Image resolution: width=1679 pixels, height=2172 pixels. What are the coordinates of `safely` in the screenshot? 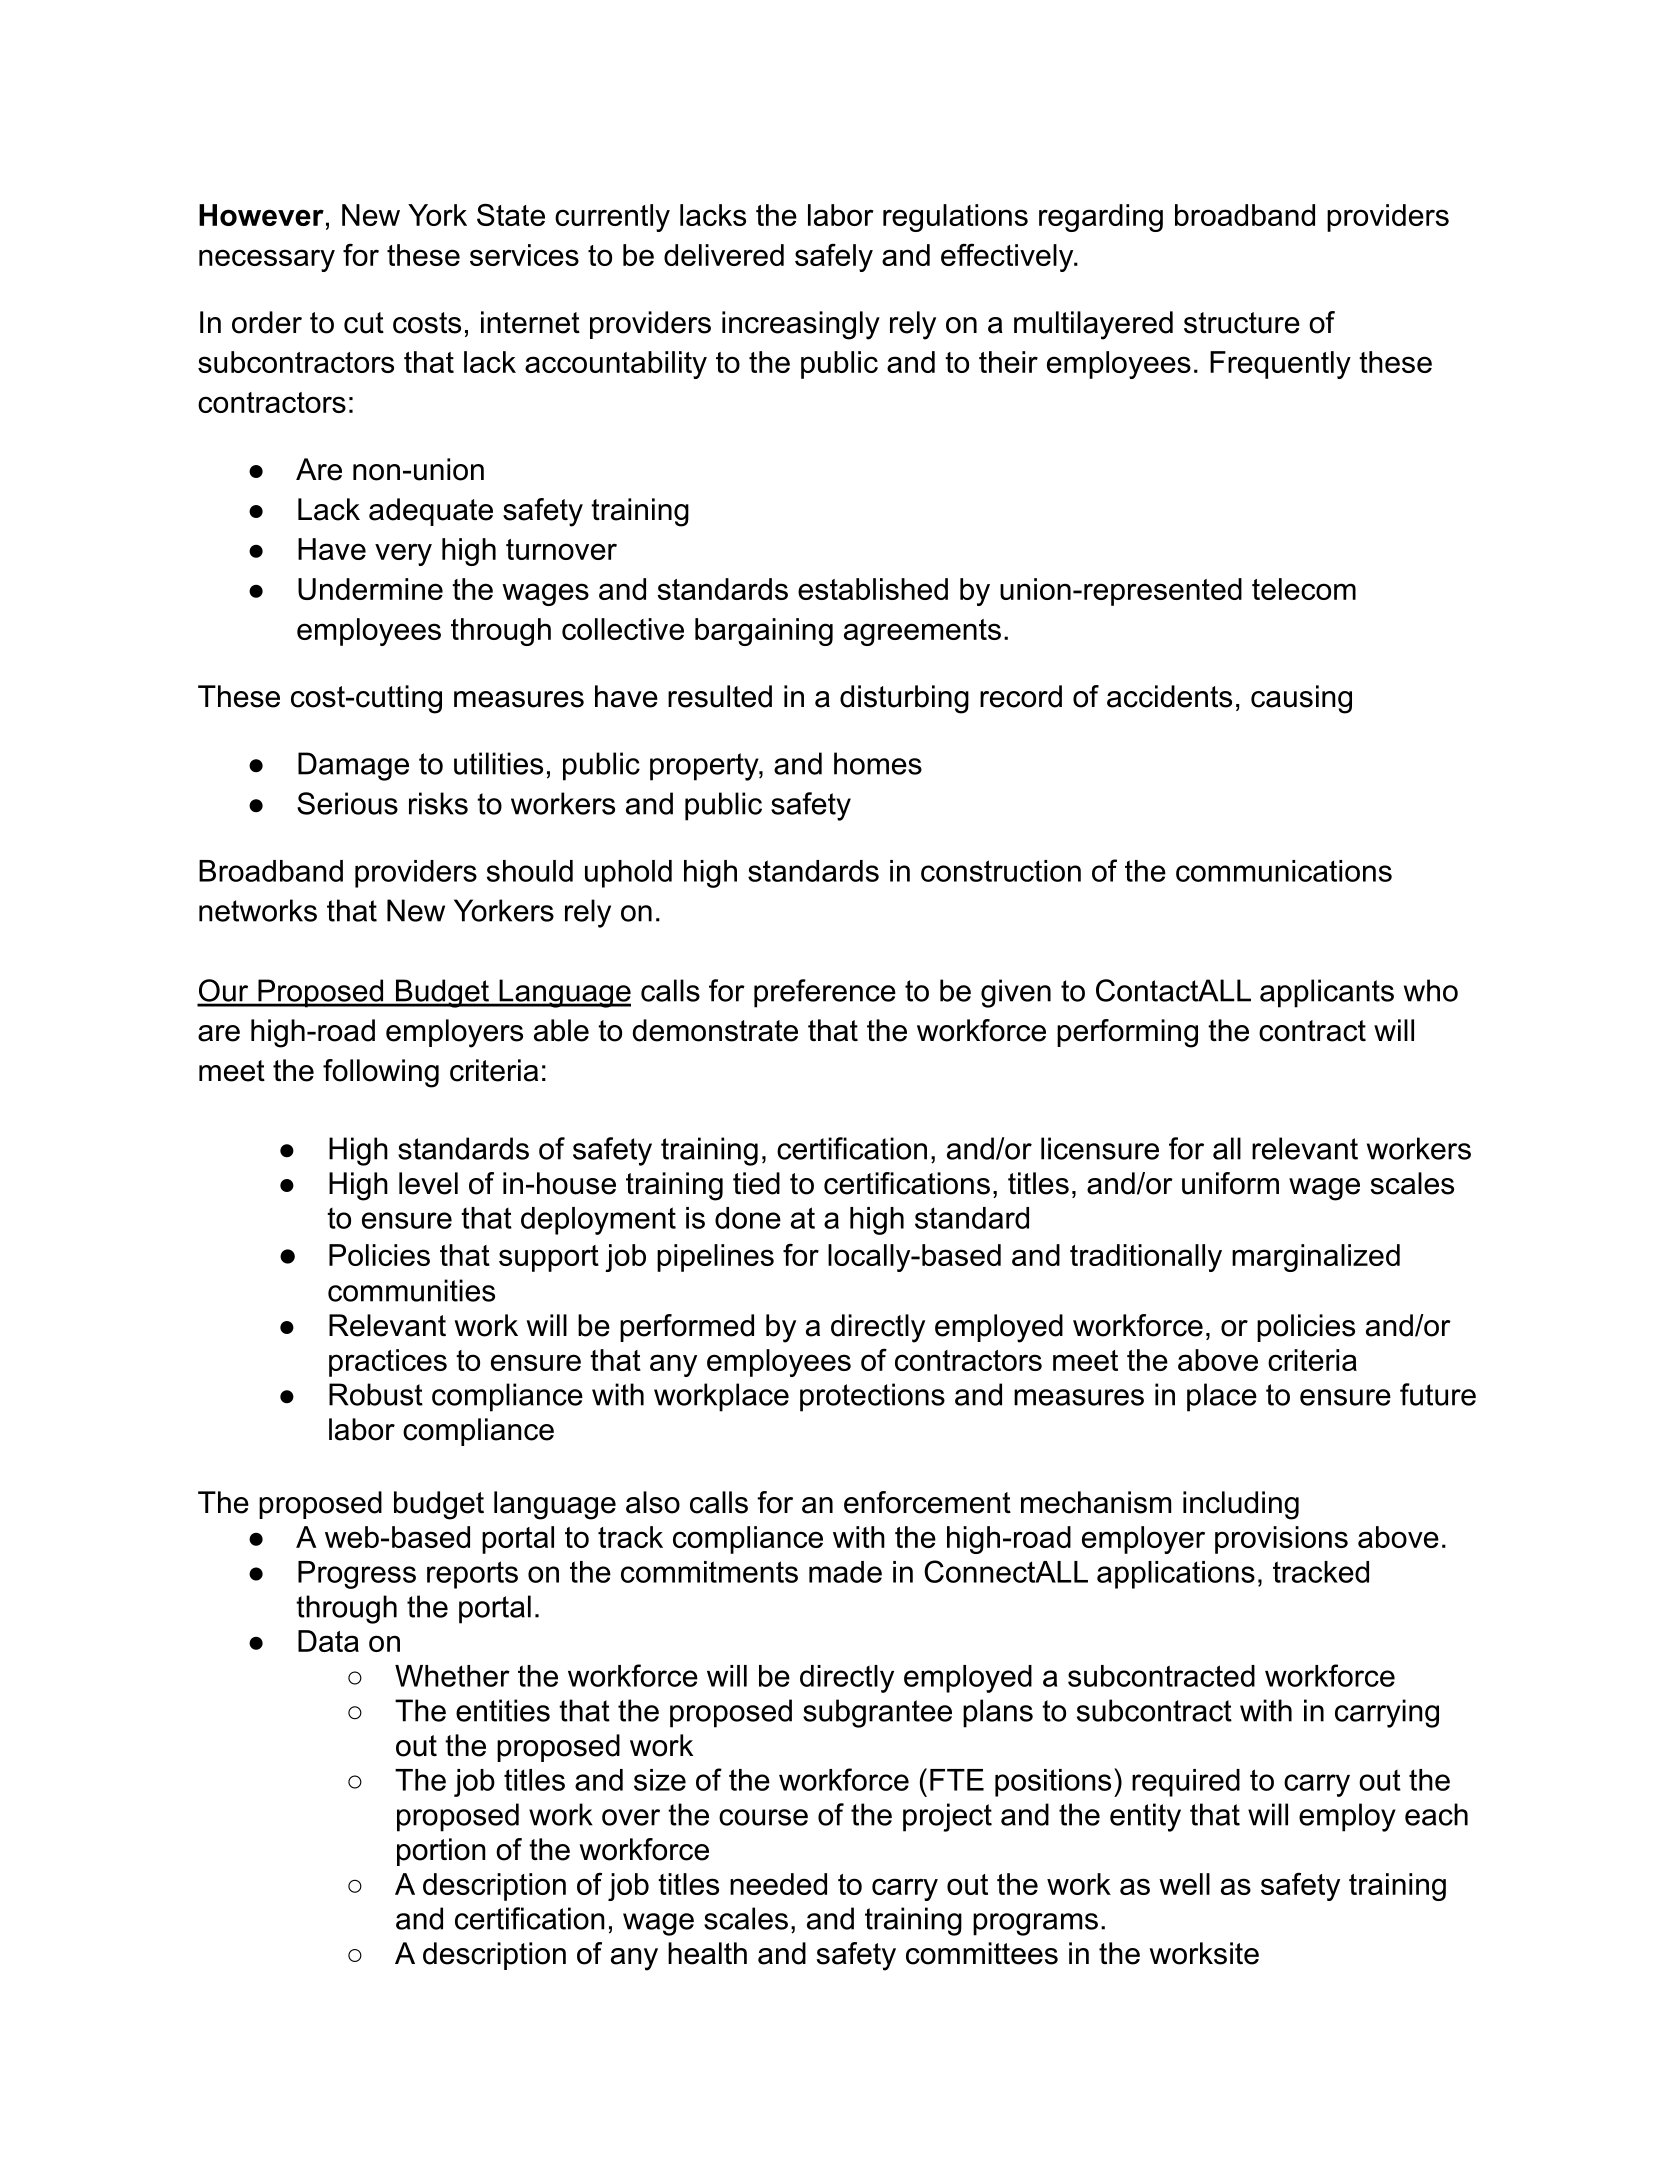 It's located at (834, 258).
